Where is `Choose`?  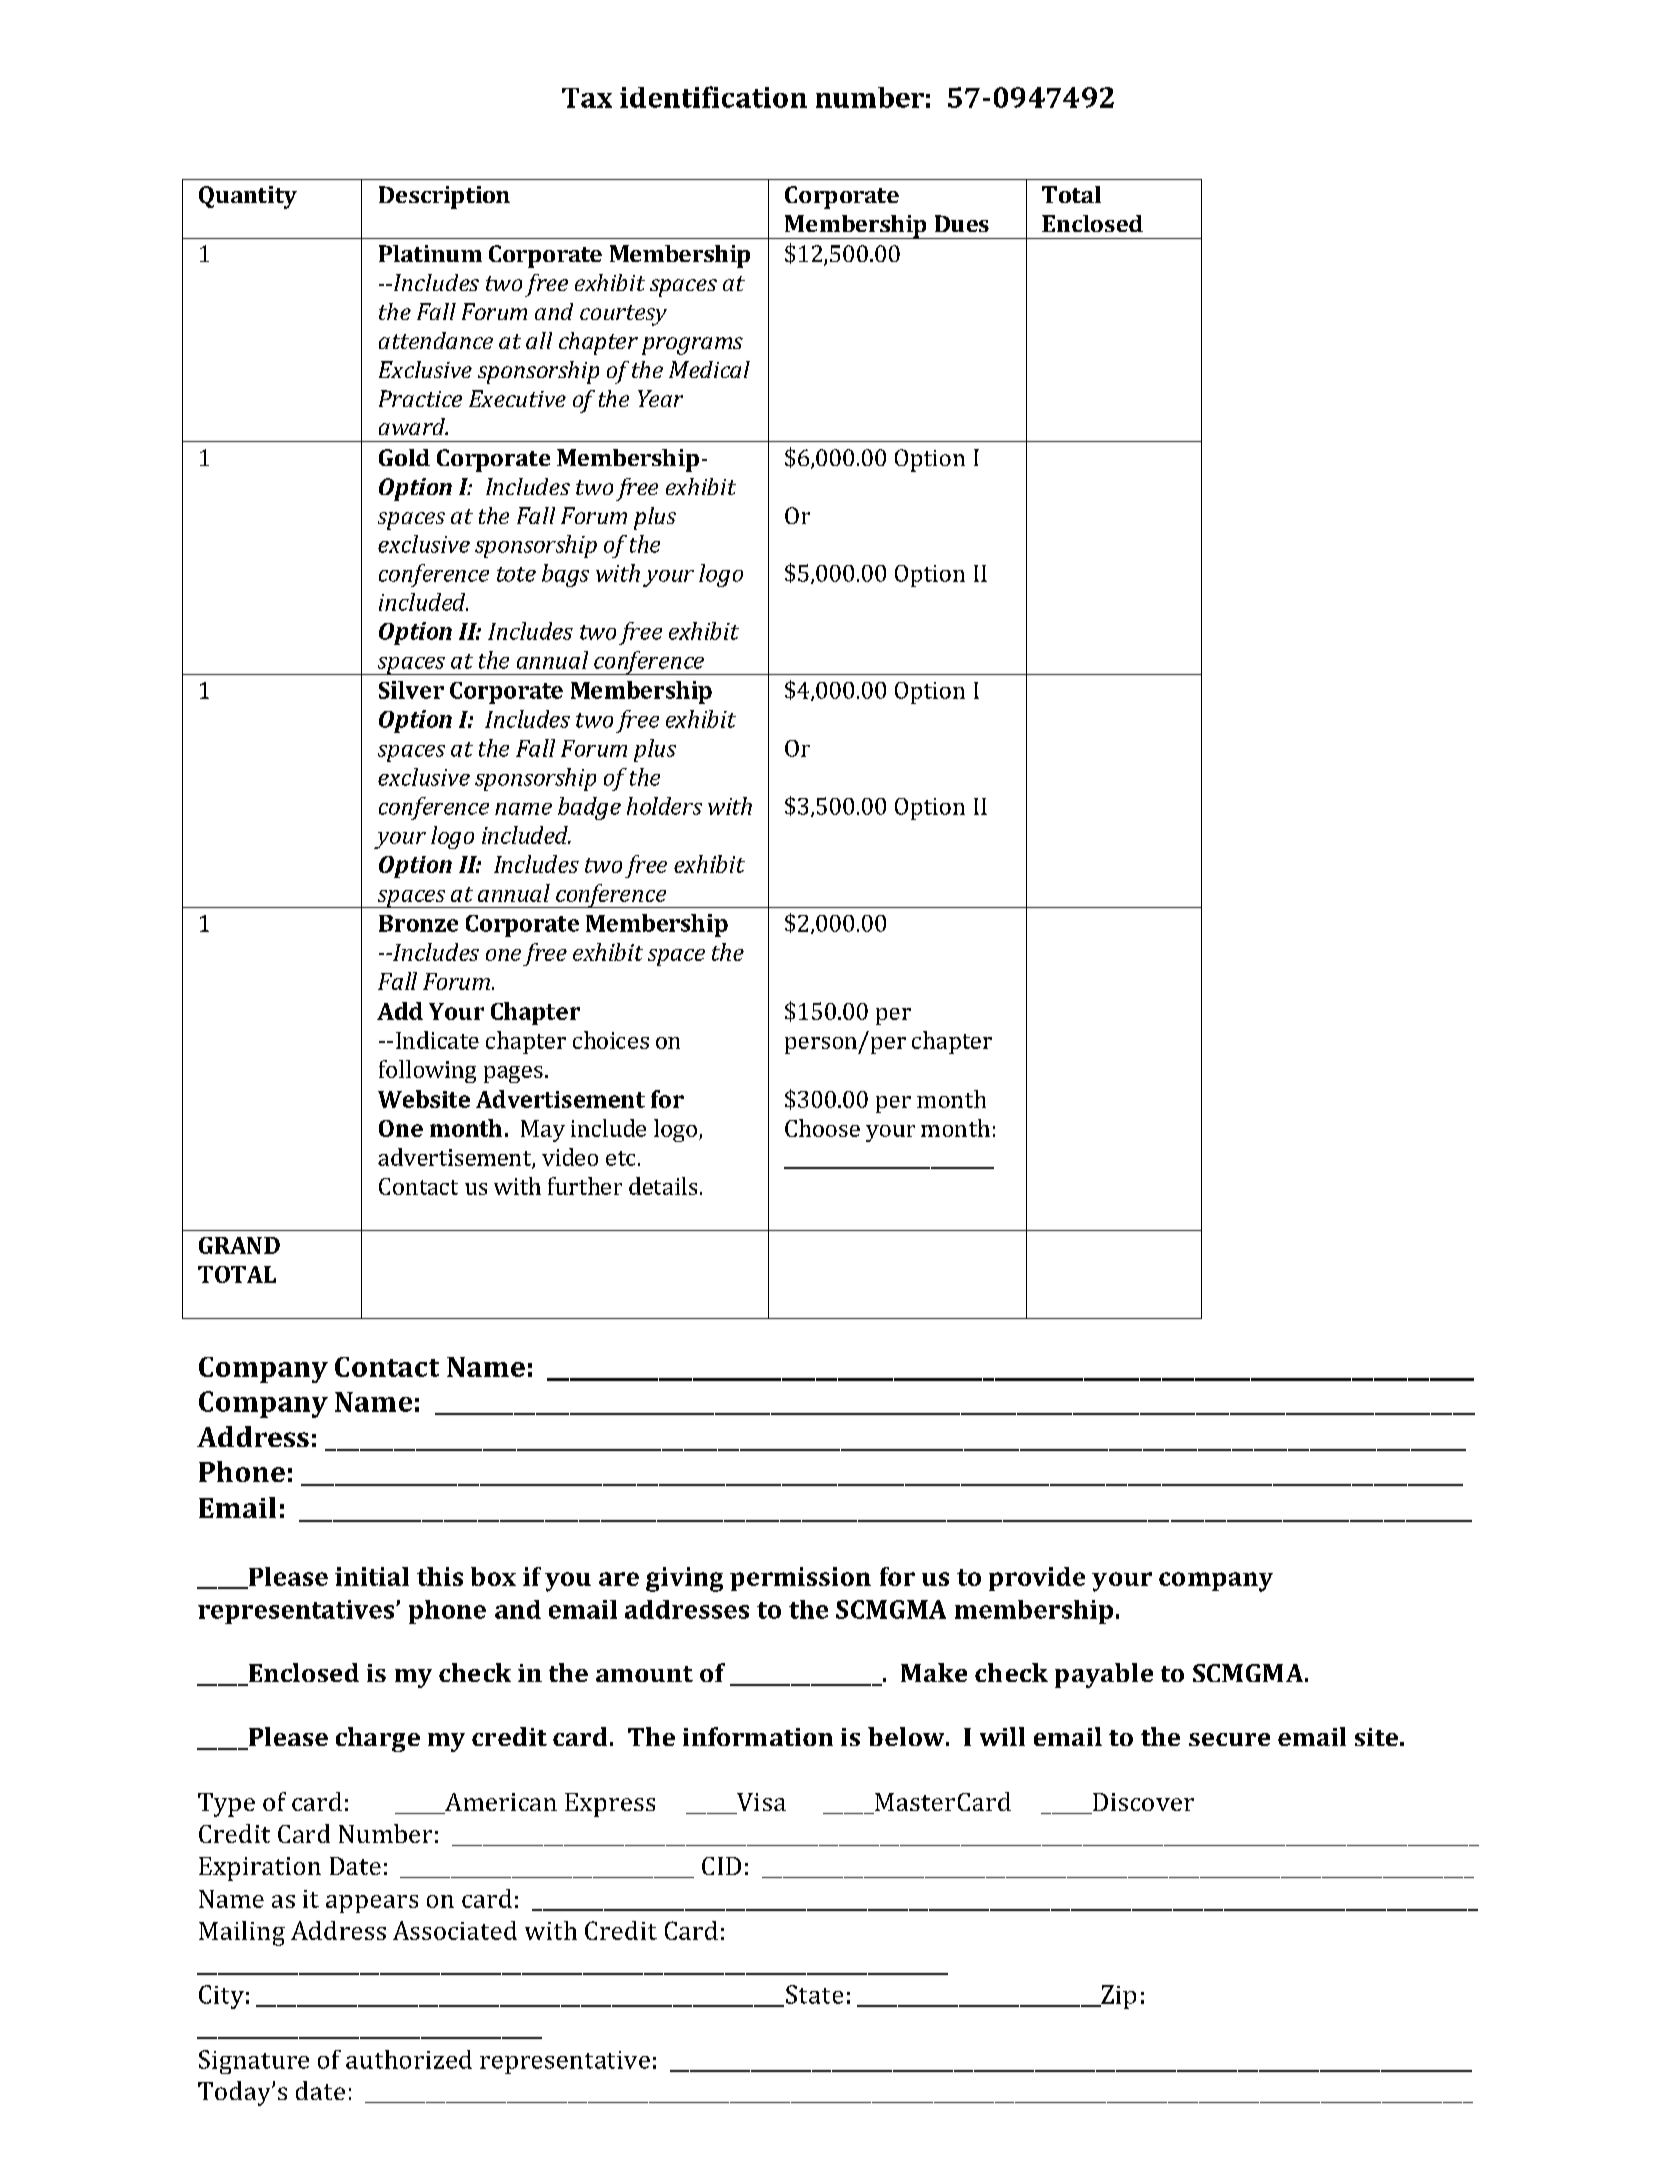 Choose is located at coordinates (822, 1128).
